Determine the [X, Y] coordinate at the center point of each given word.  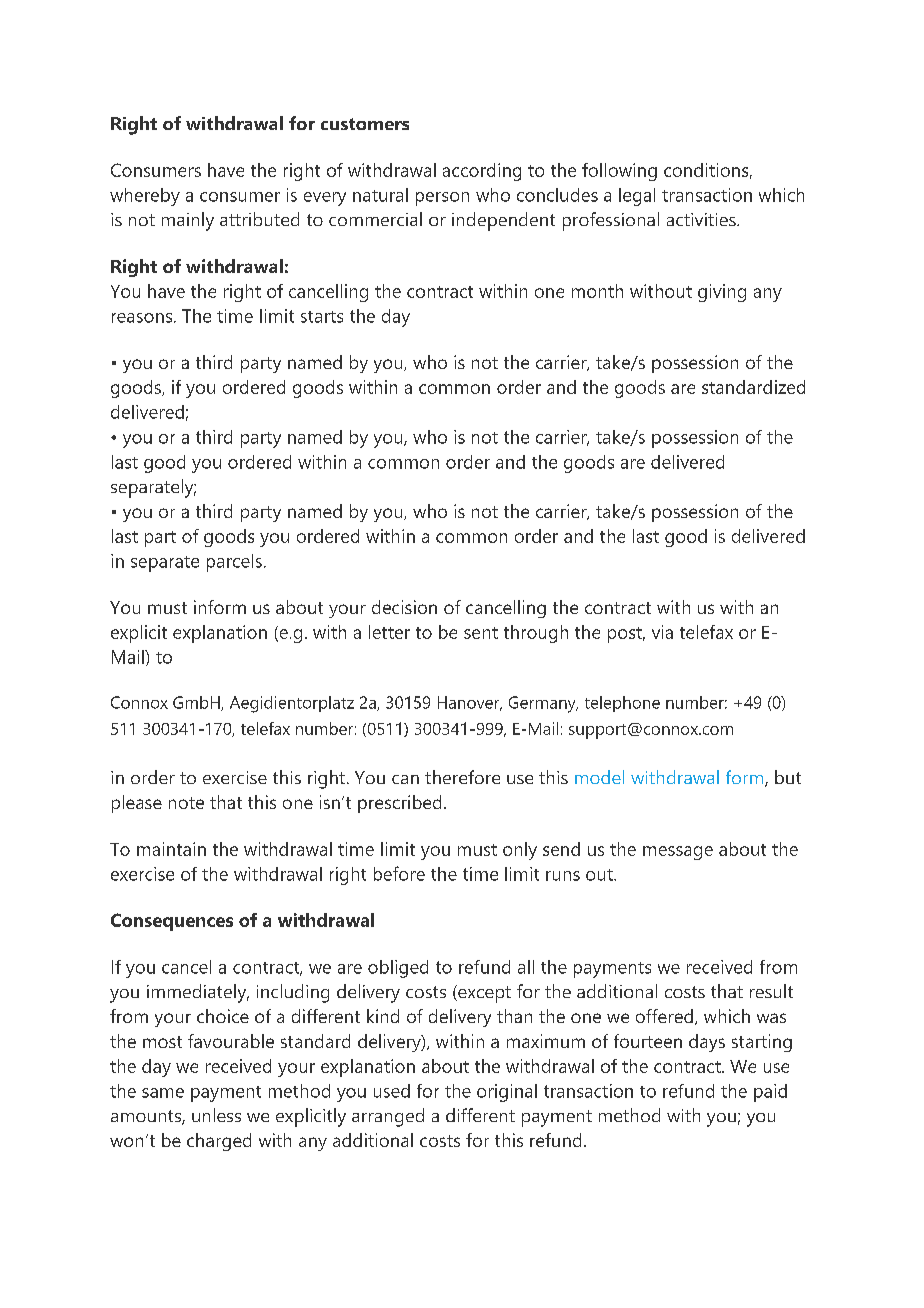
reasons [143, 318]
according [482, 172]
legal [637, 197]
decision [404, 607]
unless [216, 1115]
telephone [622, 704]
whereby [145, 197]
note [186, 803]
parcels [234, 563]
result [771, 991]
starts [322, 317]
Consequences [172, 922]
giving [722, 293]
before [399, 873]
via [662, 632]
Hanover [470, 703]
